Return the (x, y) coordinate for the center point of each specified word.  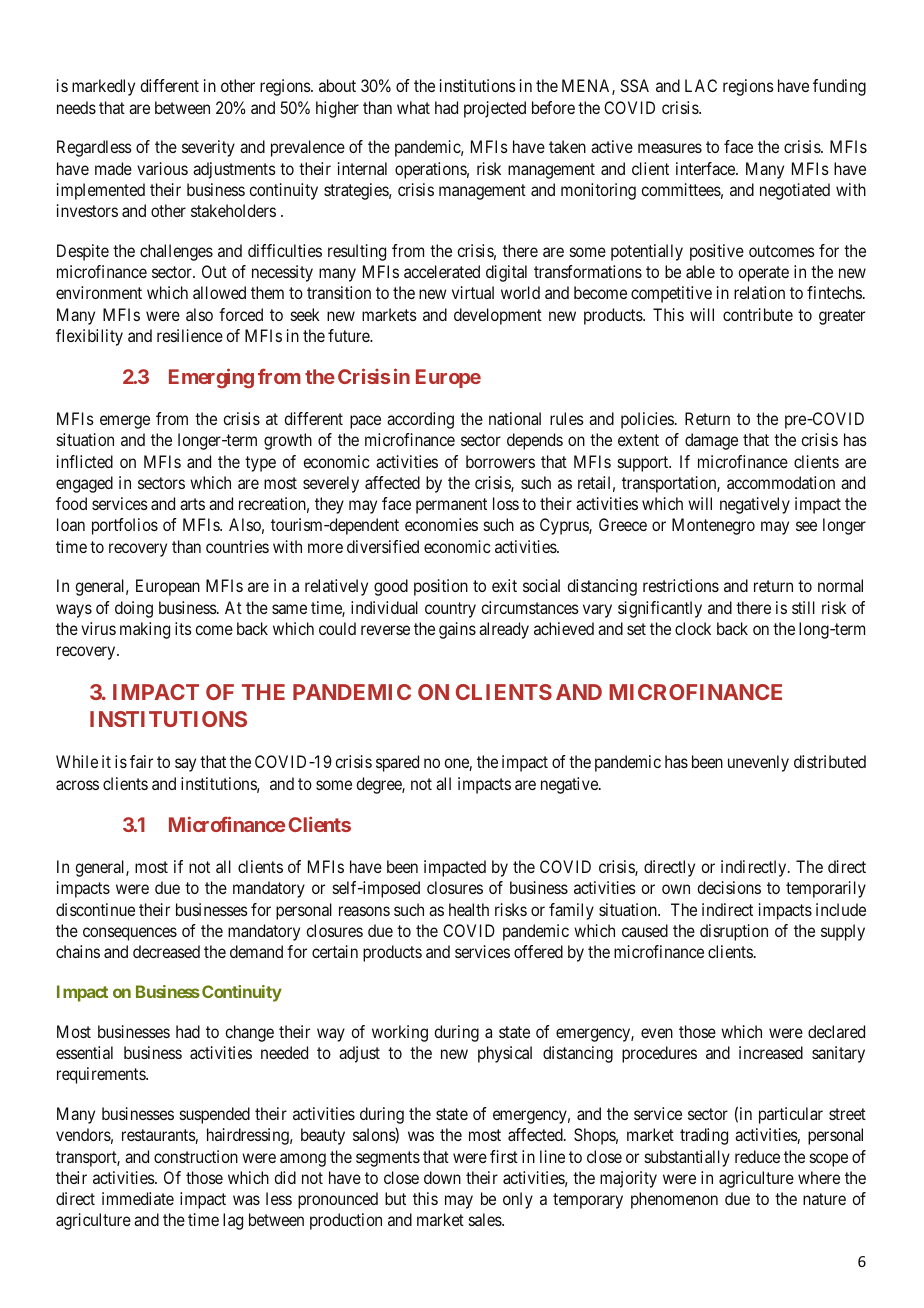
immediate (138, 1198)
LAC (701, 85)
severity (208, 148)
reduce (757, 1156)
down (442, 1177)
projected (495, 109)
